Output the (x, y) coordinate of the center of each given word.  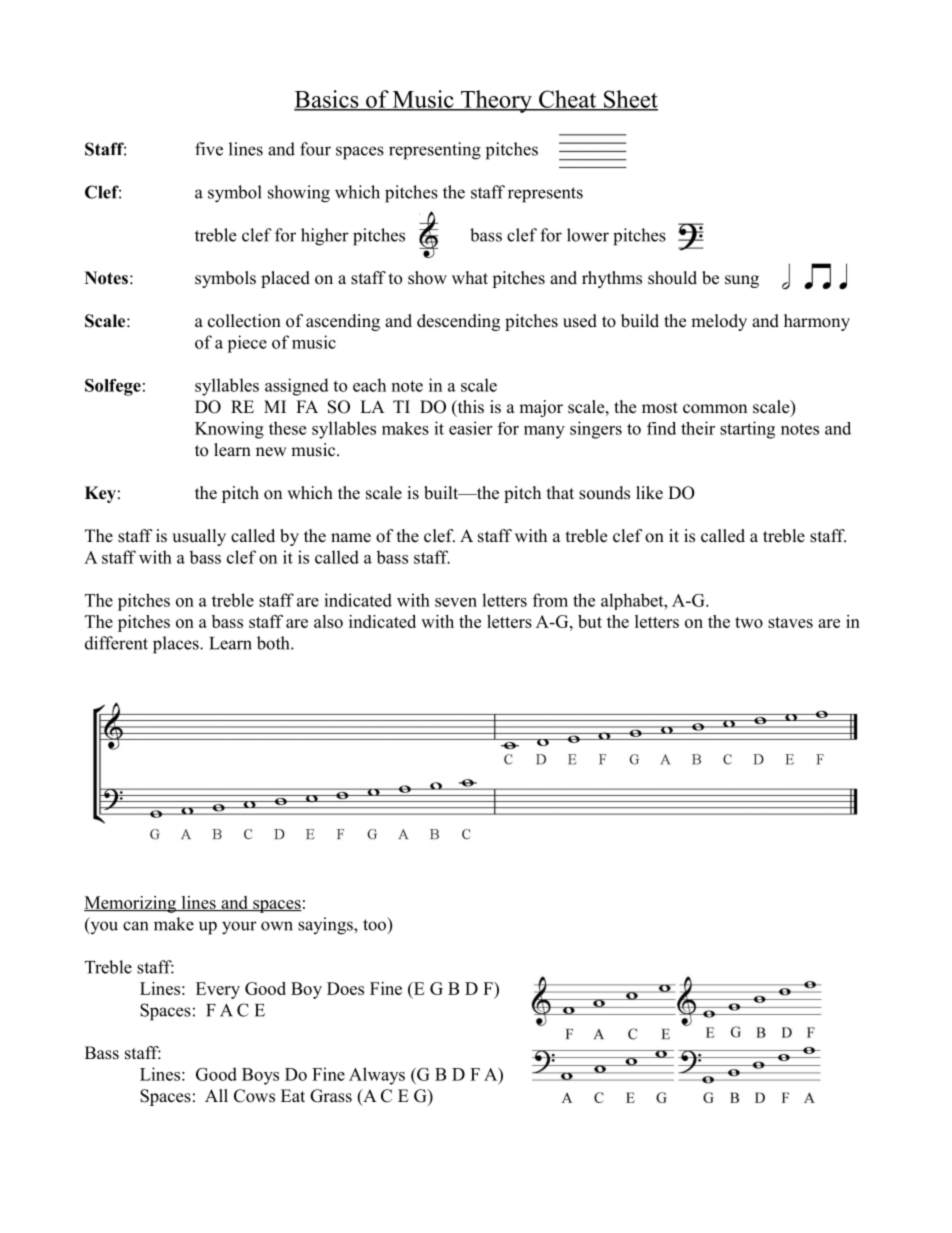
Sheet (630, 100)
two (749, 622)
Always (377, 1076)
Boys (260, 1076)
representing (435, 151)
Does (345, 988)
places (177, 645)
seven (456, 602)
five (209, 149)
